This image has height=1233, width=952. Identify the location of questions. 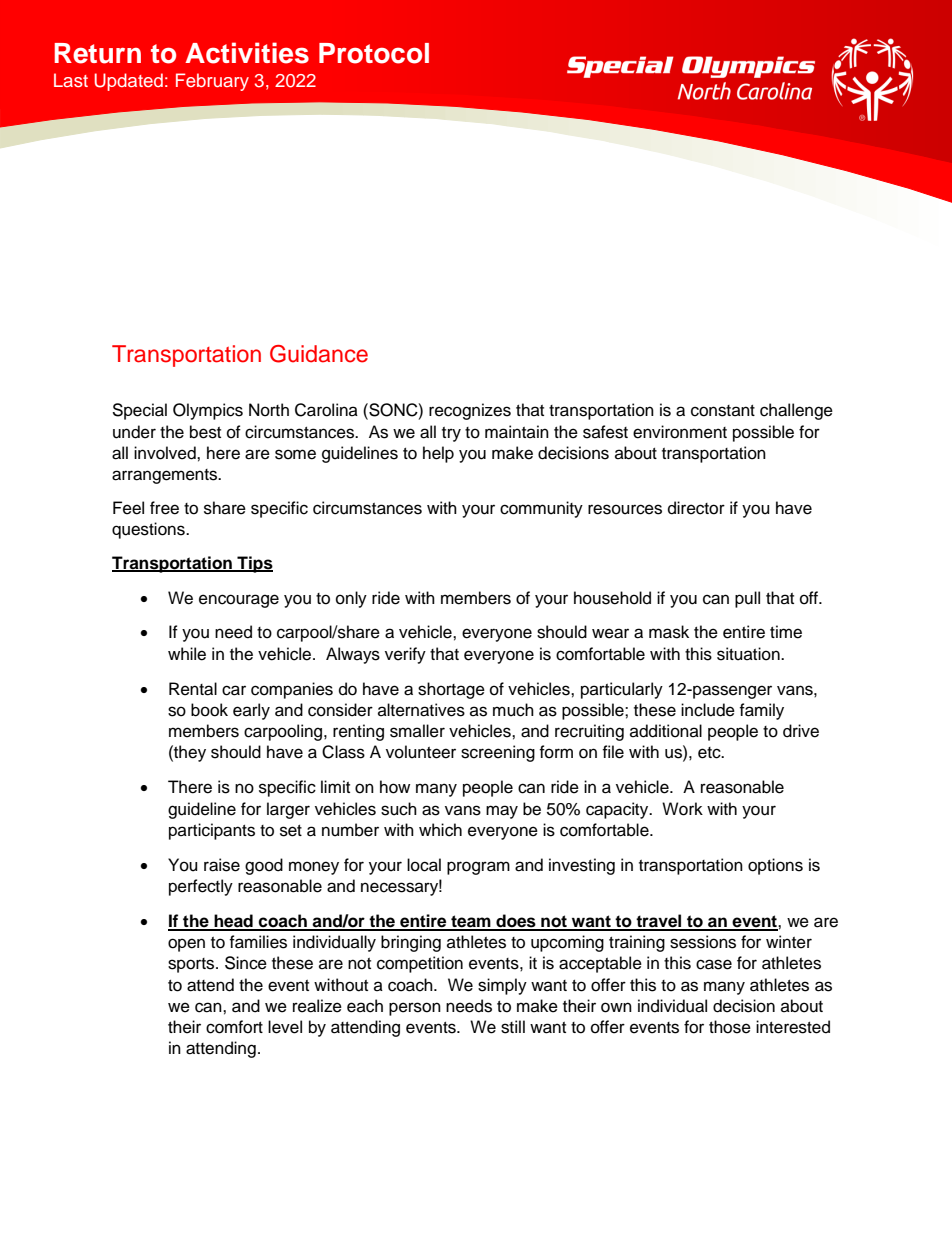
(149, 530).
